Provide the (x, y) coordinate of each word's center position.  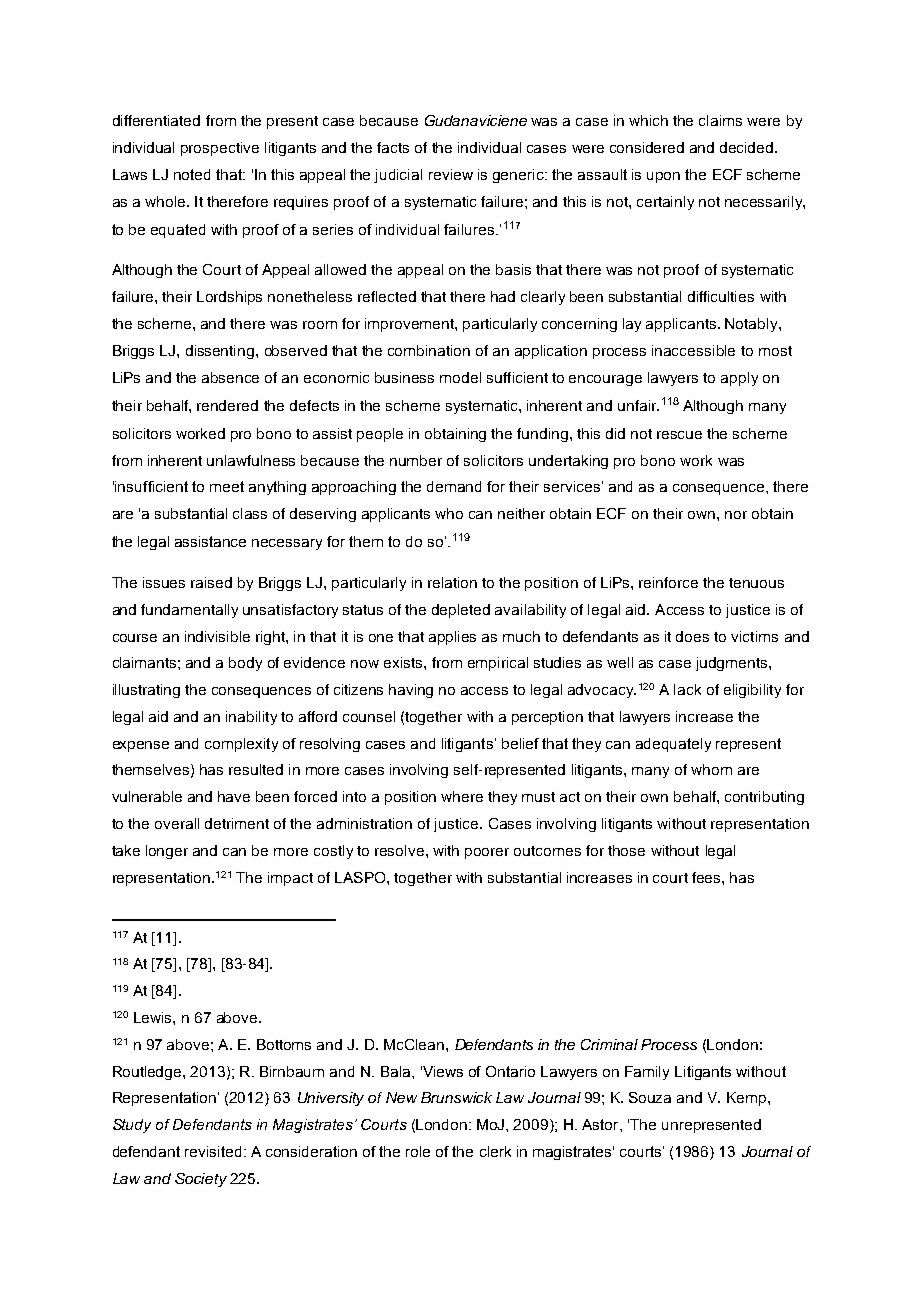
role (418, 1151)
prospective (220, 149)
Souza (650, 1097)
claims (720, 120)
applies (452, 638)
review (451, 174)
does (692, 636)
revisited (213, 1151)
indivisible (217, 636)
